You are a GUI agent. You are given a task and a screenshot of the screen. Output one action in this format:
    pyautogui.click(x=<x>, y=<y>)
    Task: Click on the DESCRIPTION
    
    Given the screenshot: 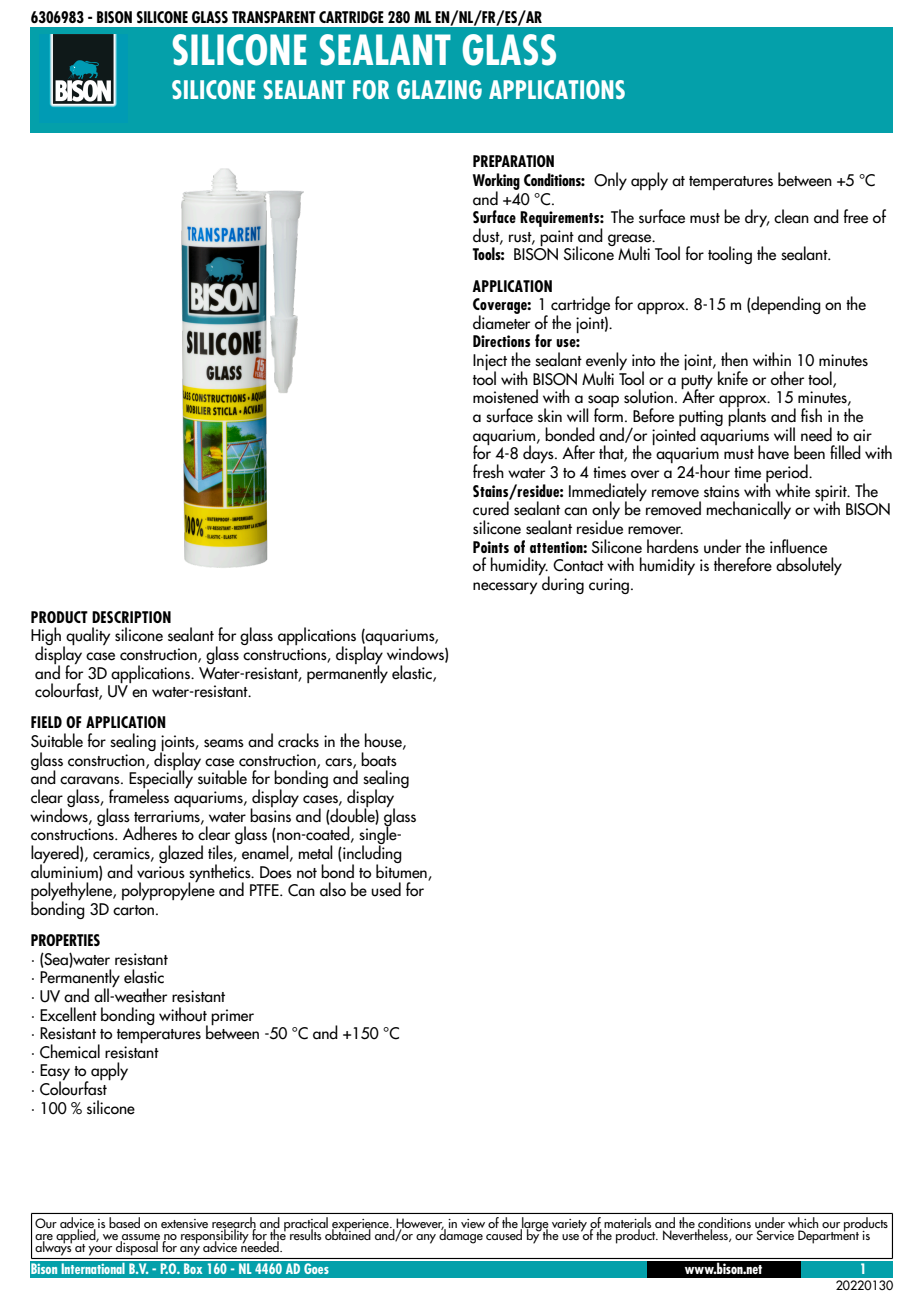 What is the action you would take?
    pyautogui.click(x=131, y=617)
